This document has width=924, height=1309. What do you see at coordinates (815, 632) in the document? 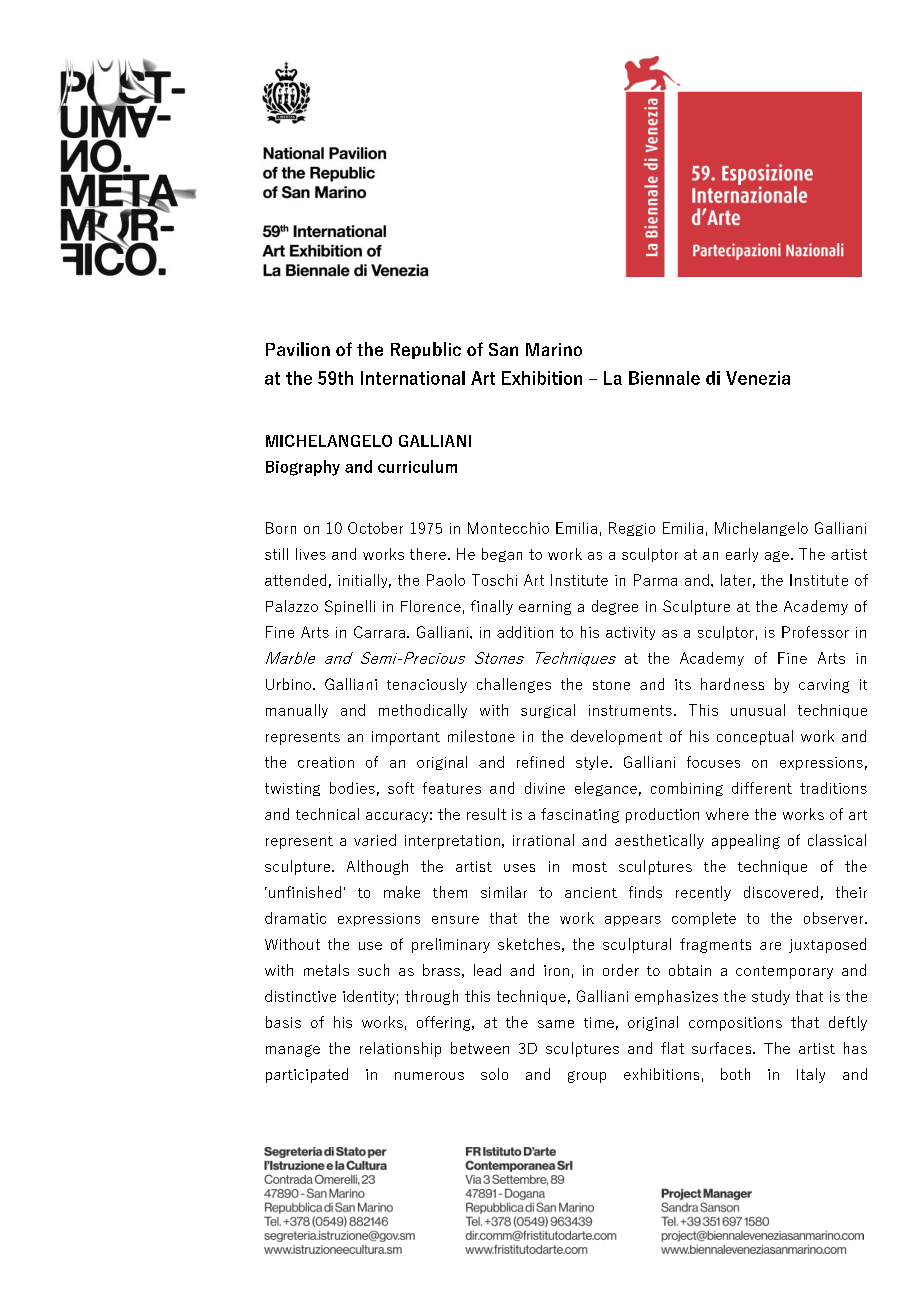
I see `Professor` at bounding box center [815, 632].
